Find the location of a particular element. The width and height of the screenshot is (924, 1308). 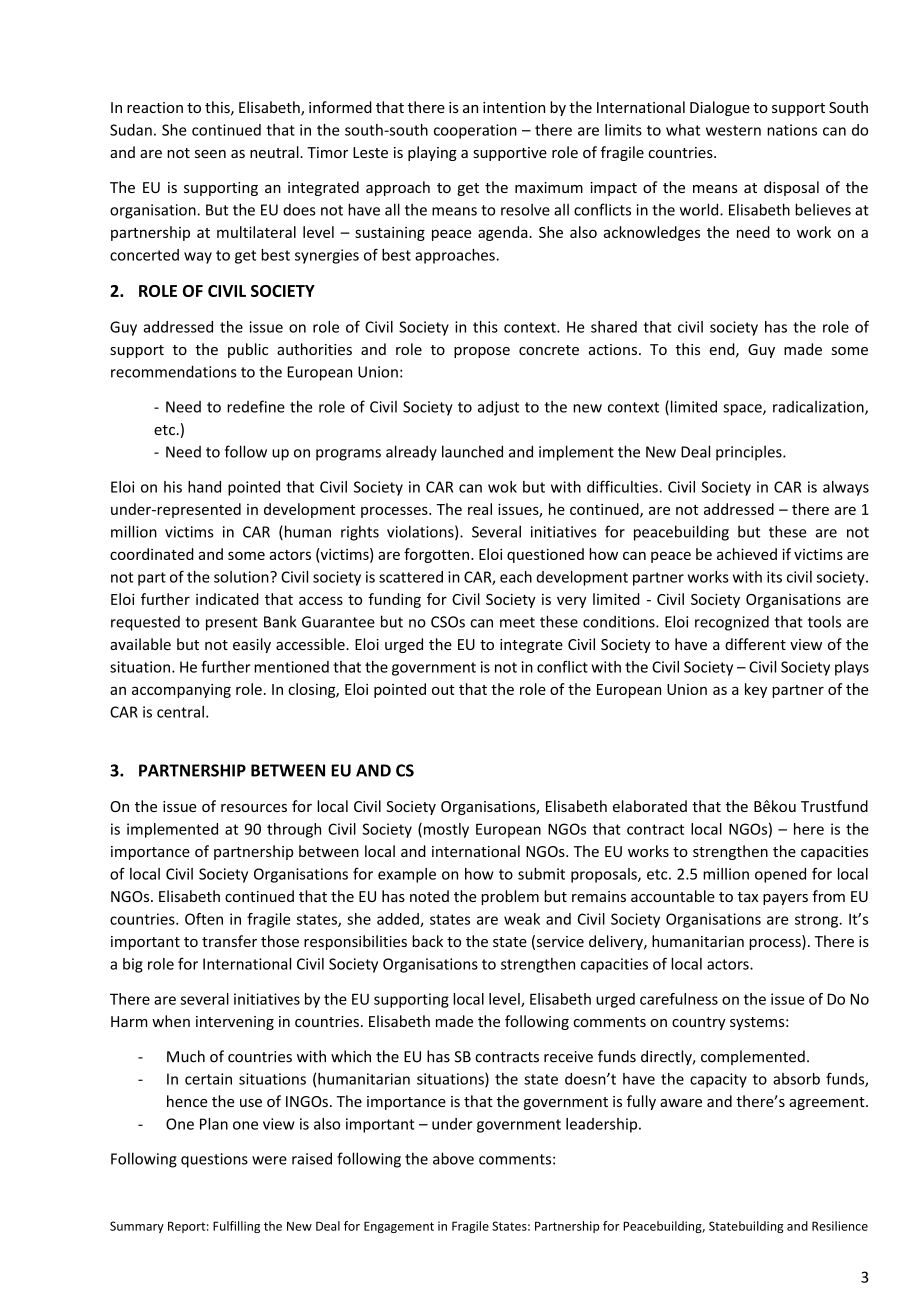

mostly is located at coordinates (445, 830).
